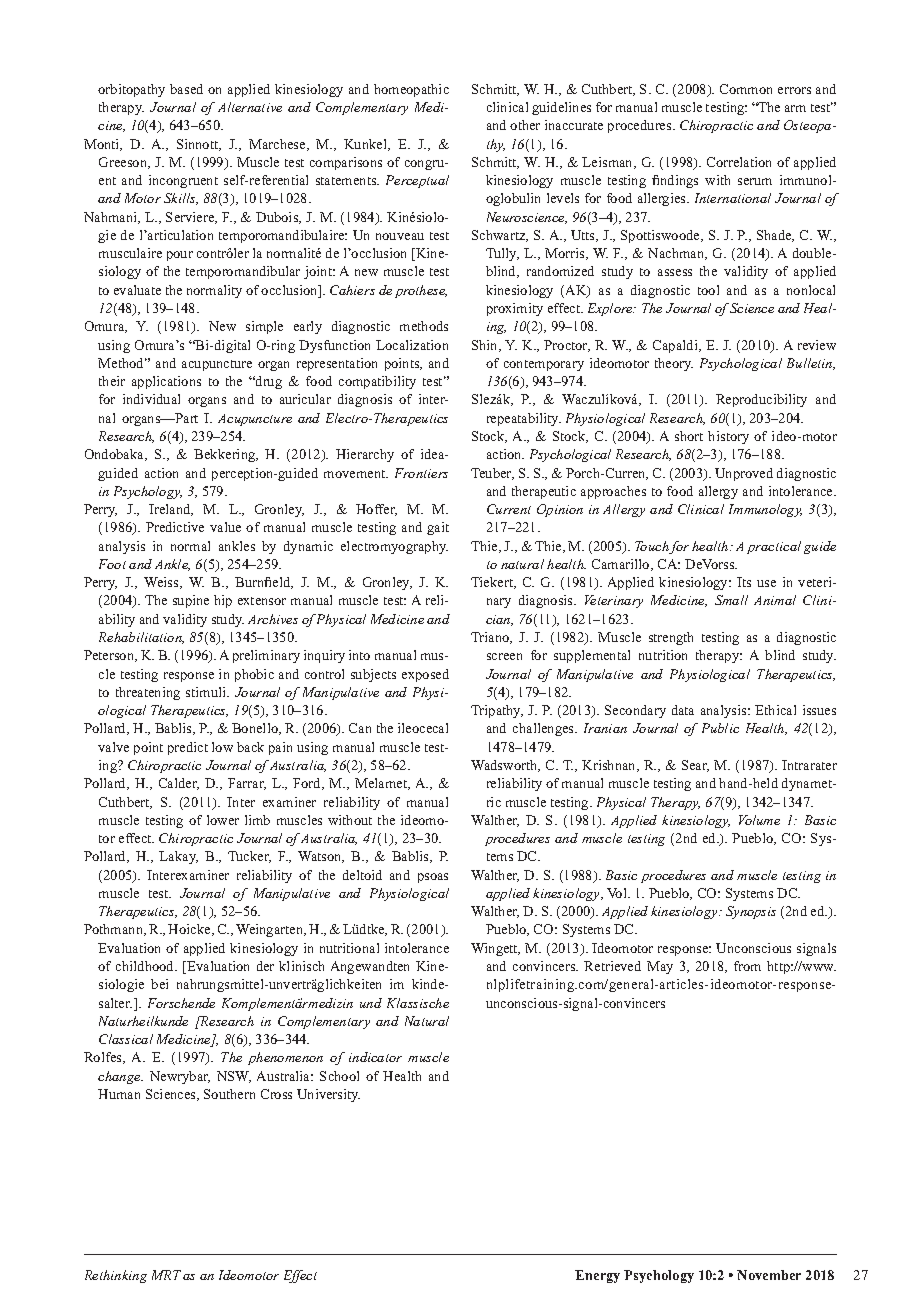 The image size is (921, 1316). I want to click on based, so click(186, 89).
